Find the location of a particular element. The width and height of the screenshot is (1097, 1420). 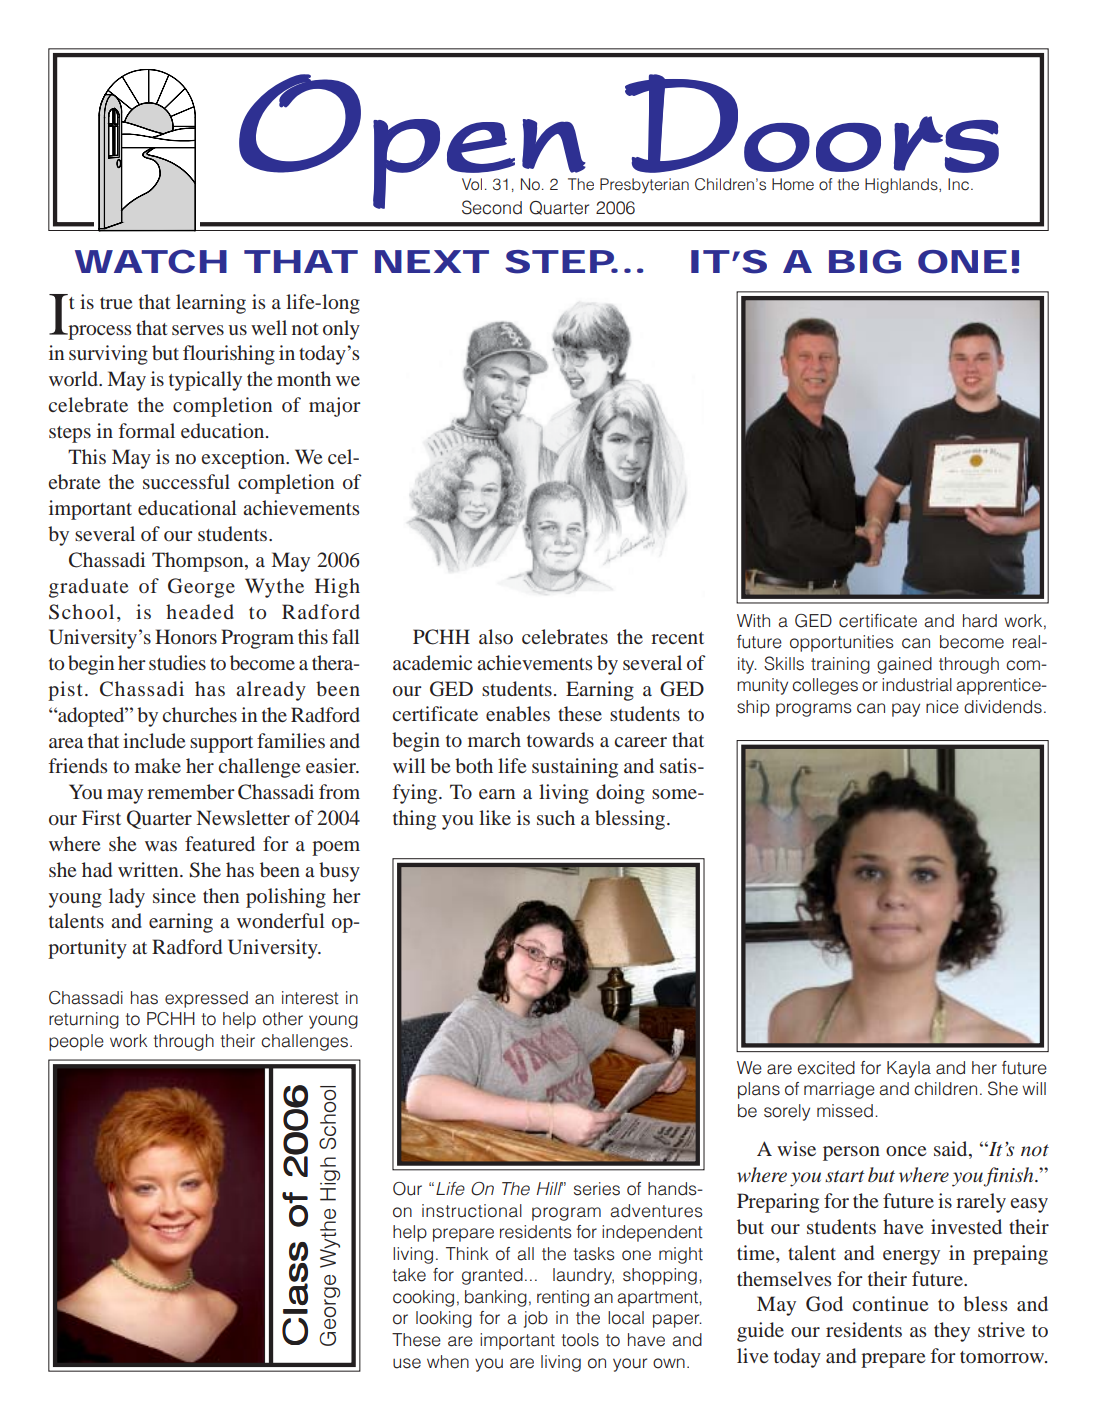

BIG is located at coordinates (865, 261).
